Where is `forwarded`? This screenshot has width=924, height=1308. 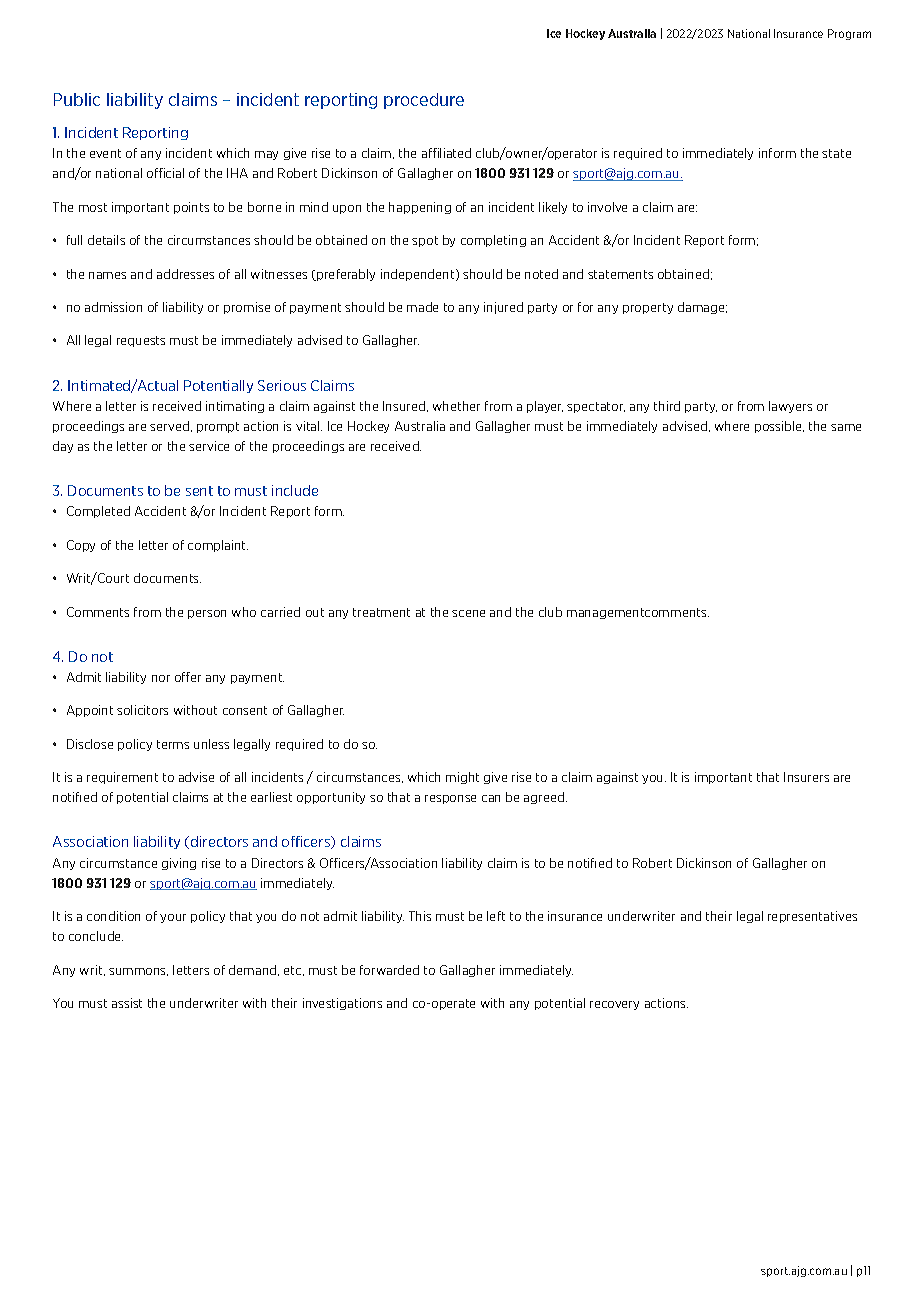
forwarded is located at coordinates (389, 970).
